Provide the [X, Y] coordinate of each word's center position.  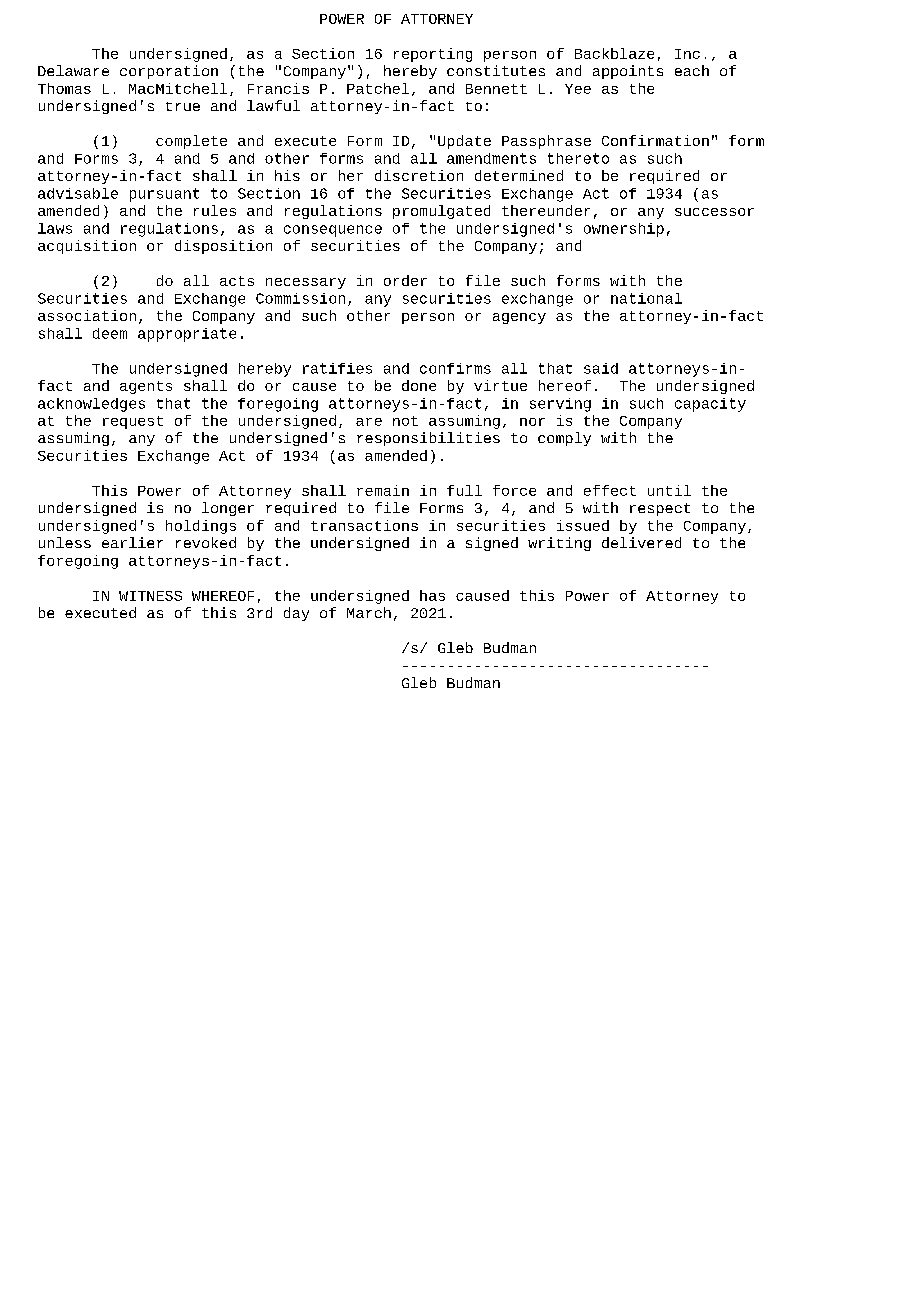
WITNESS [150, 596]
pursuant [164, 195]
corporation [169, 72]
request [133, 422]
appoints [628, 72]
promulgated [441, 212]
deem [110, 333]
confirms [455, 368]
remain [383, 490]
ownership [624, 230]
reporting [433, 55]
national [646, 298]
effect [610, 490]
